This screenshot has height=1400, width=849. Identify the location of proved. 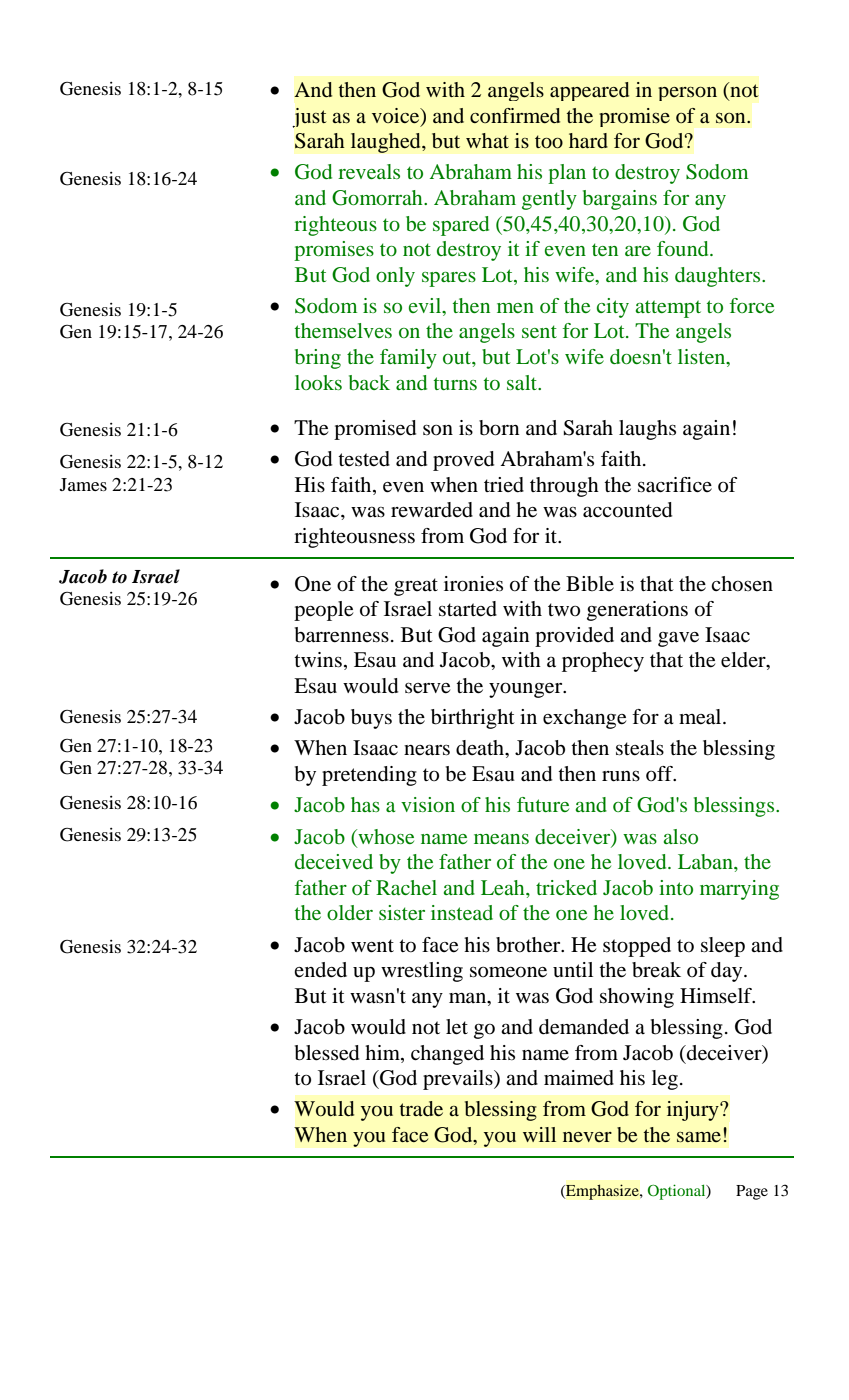
(463, 461).
